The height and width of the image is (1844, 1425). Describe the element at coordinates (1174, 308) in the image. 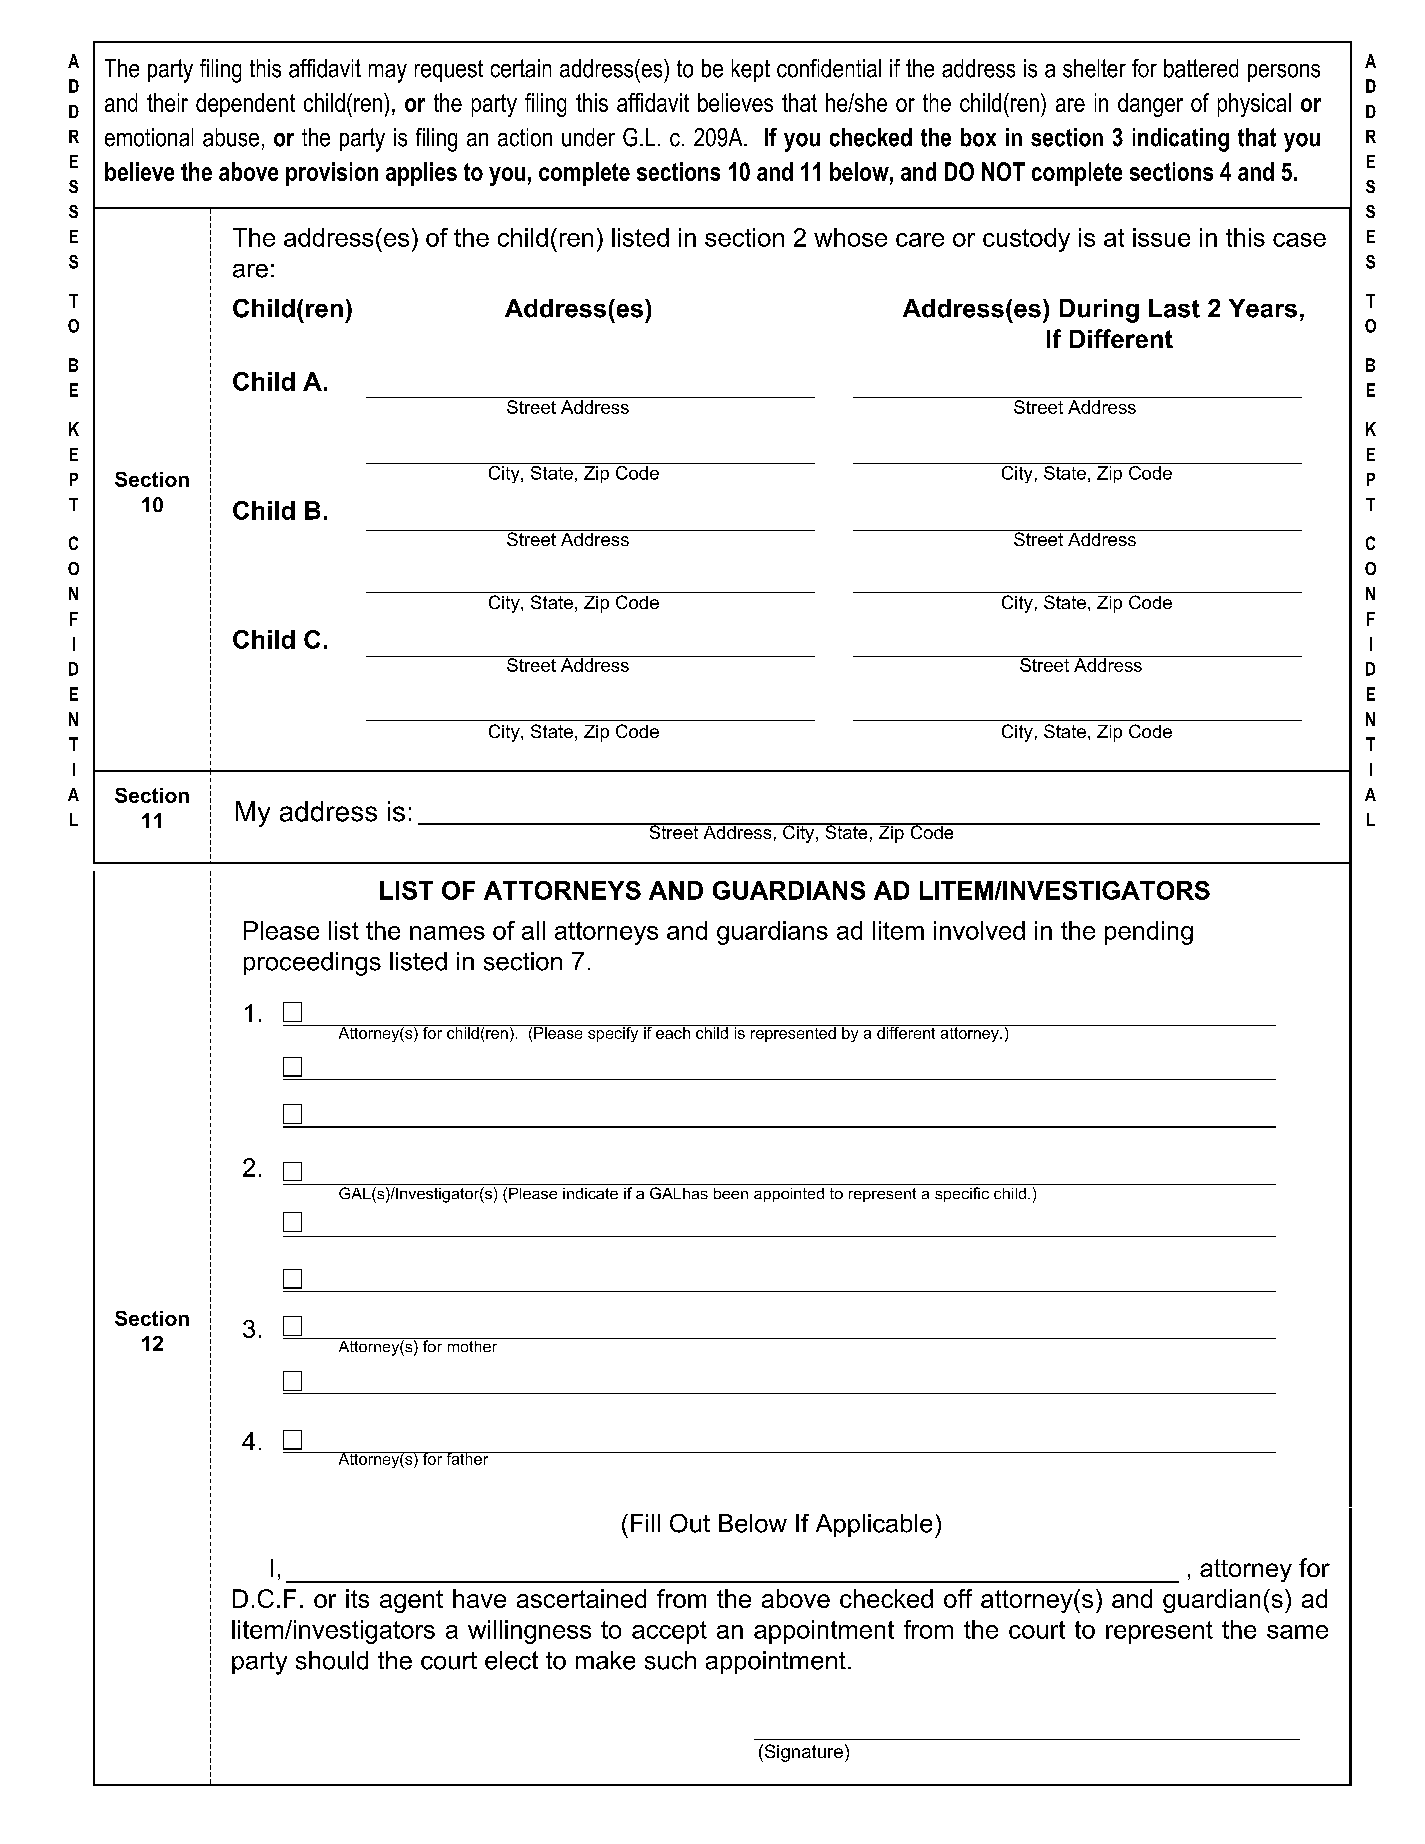

I see `Last` at that location.
